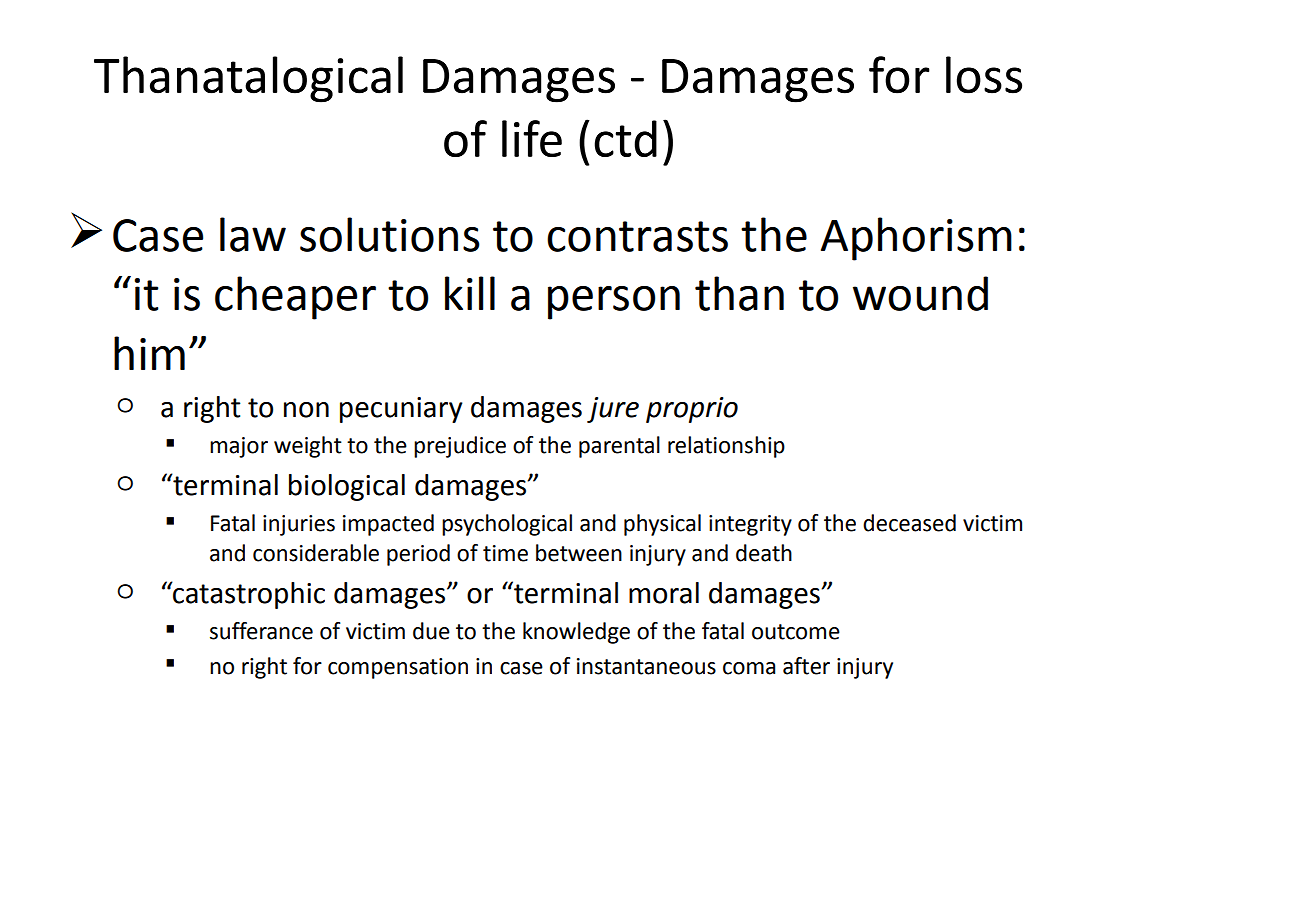 The width and height of the screenshot is (1308, 924). I want to click on loss, so click(984, 75).
